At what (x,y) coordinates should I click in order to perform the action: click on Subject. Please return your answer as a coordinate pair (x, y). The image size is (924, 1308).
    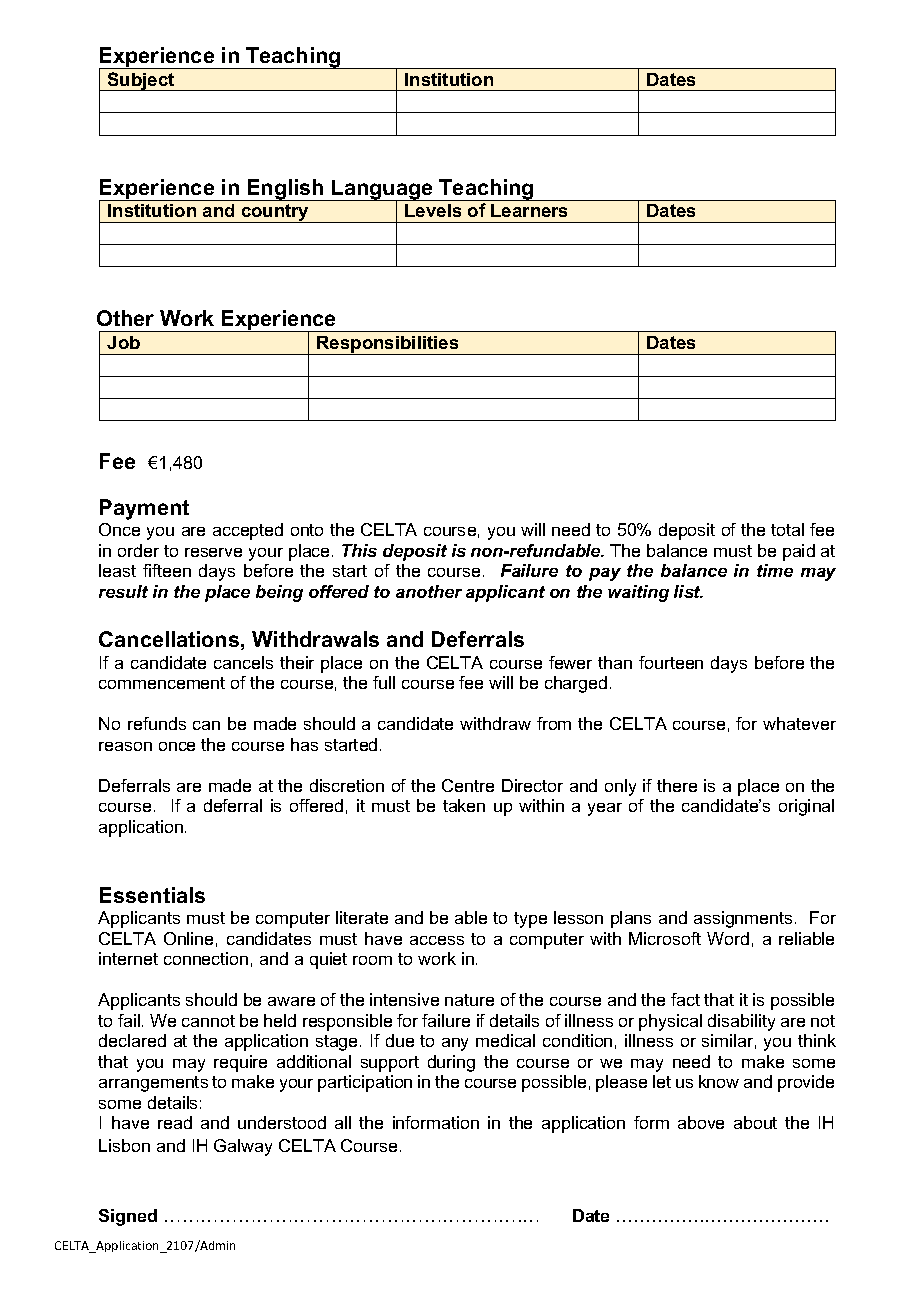
    Looking at the image, I should click on (141, 81).
